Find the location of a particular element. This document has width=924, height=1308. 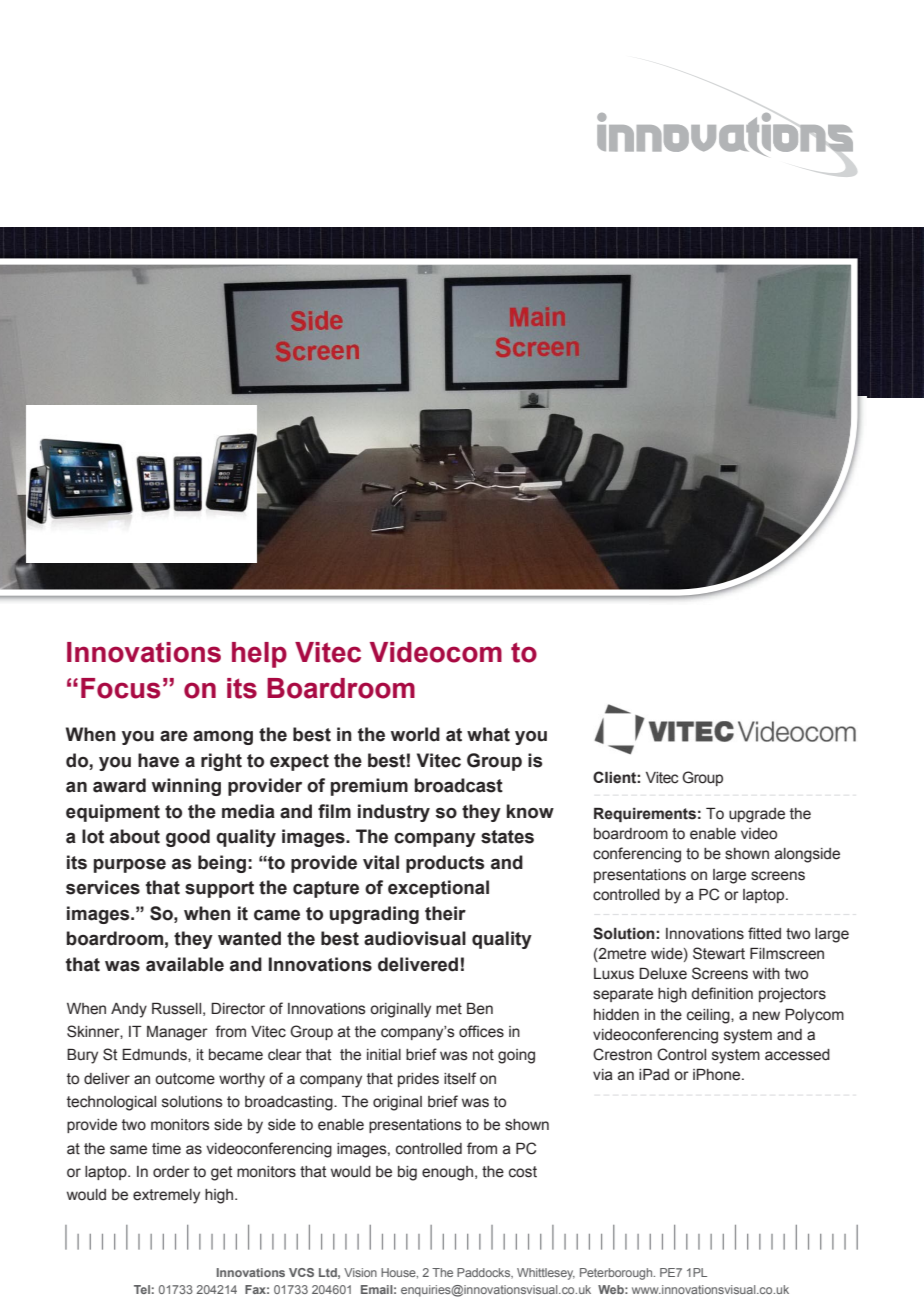

Stewart is located at coordinates (719, 953).
